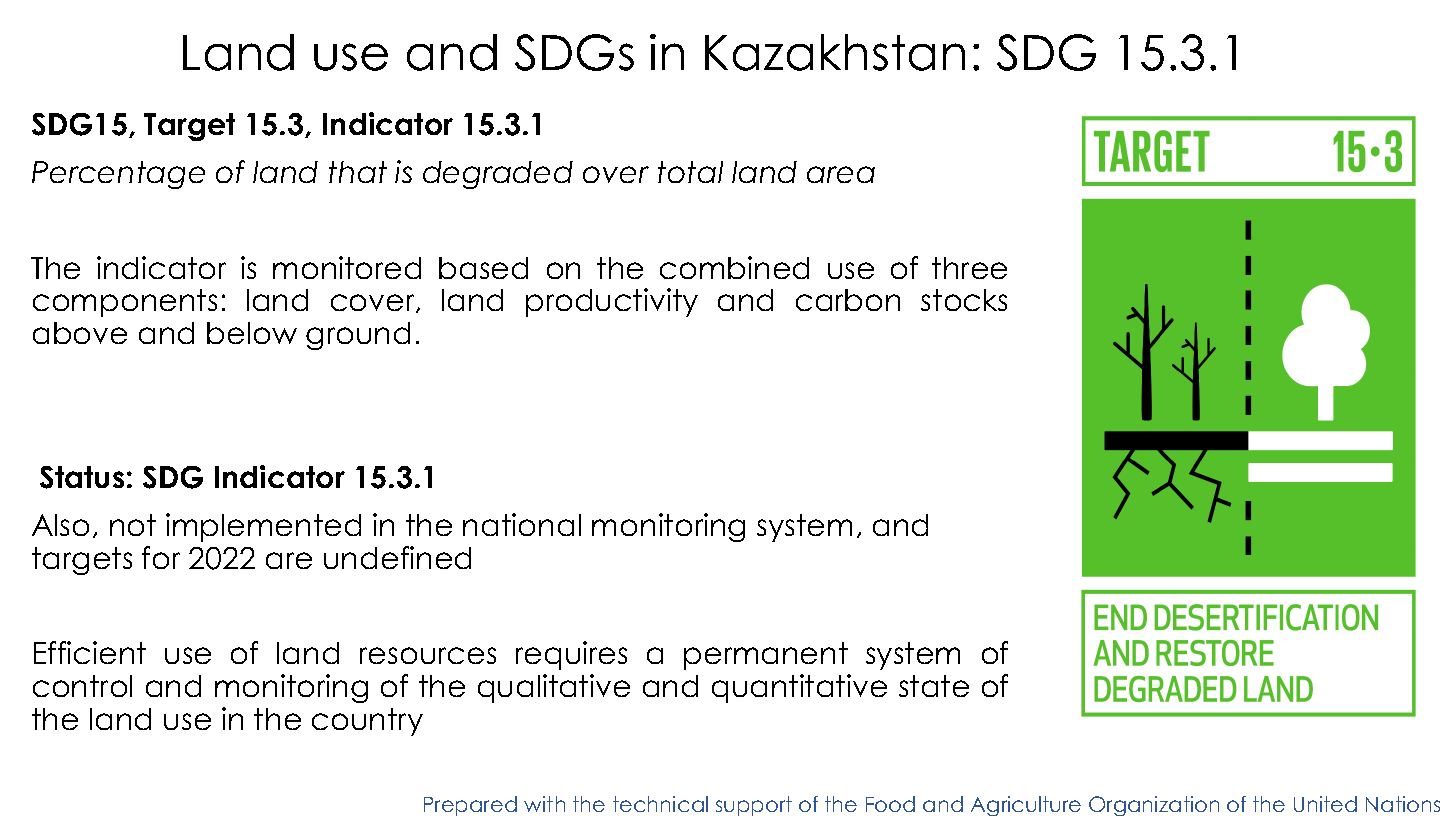 The image size is (1456, 819). What do you see at coordinates (841, 174) in the screenshot?
I see `area` at bounding box center [841, 174].
